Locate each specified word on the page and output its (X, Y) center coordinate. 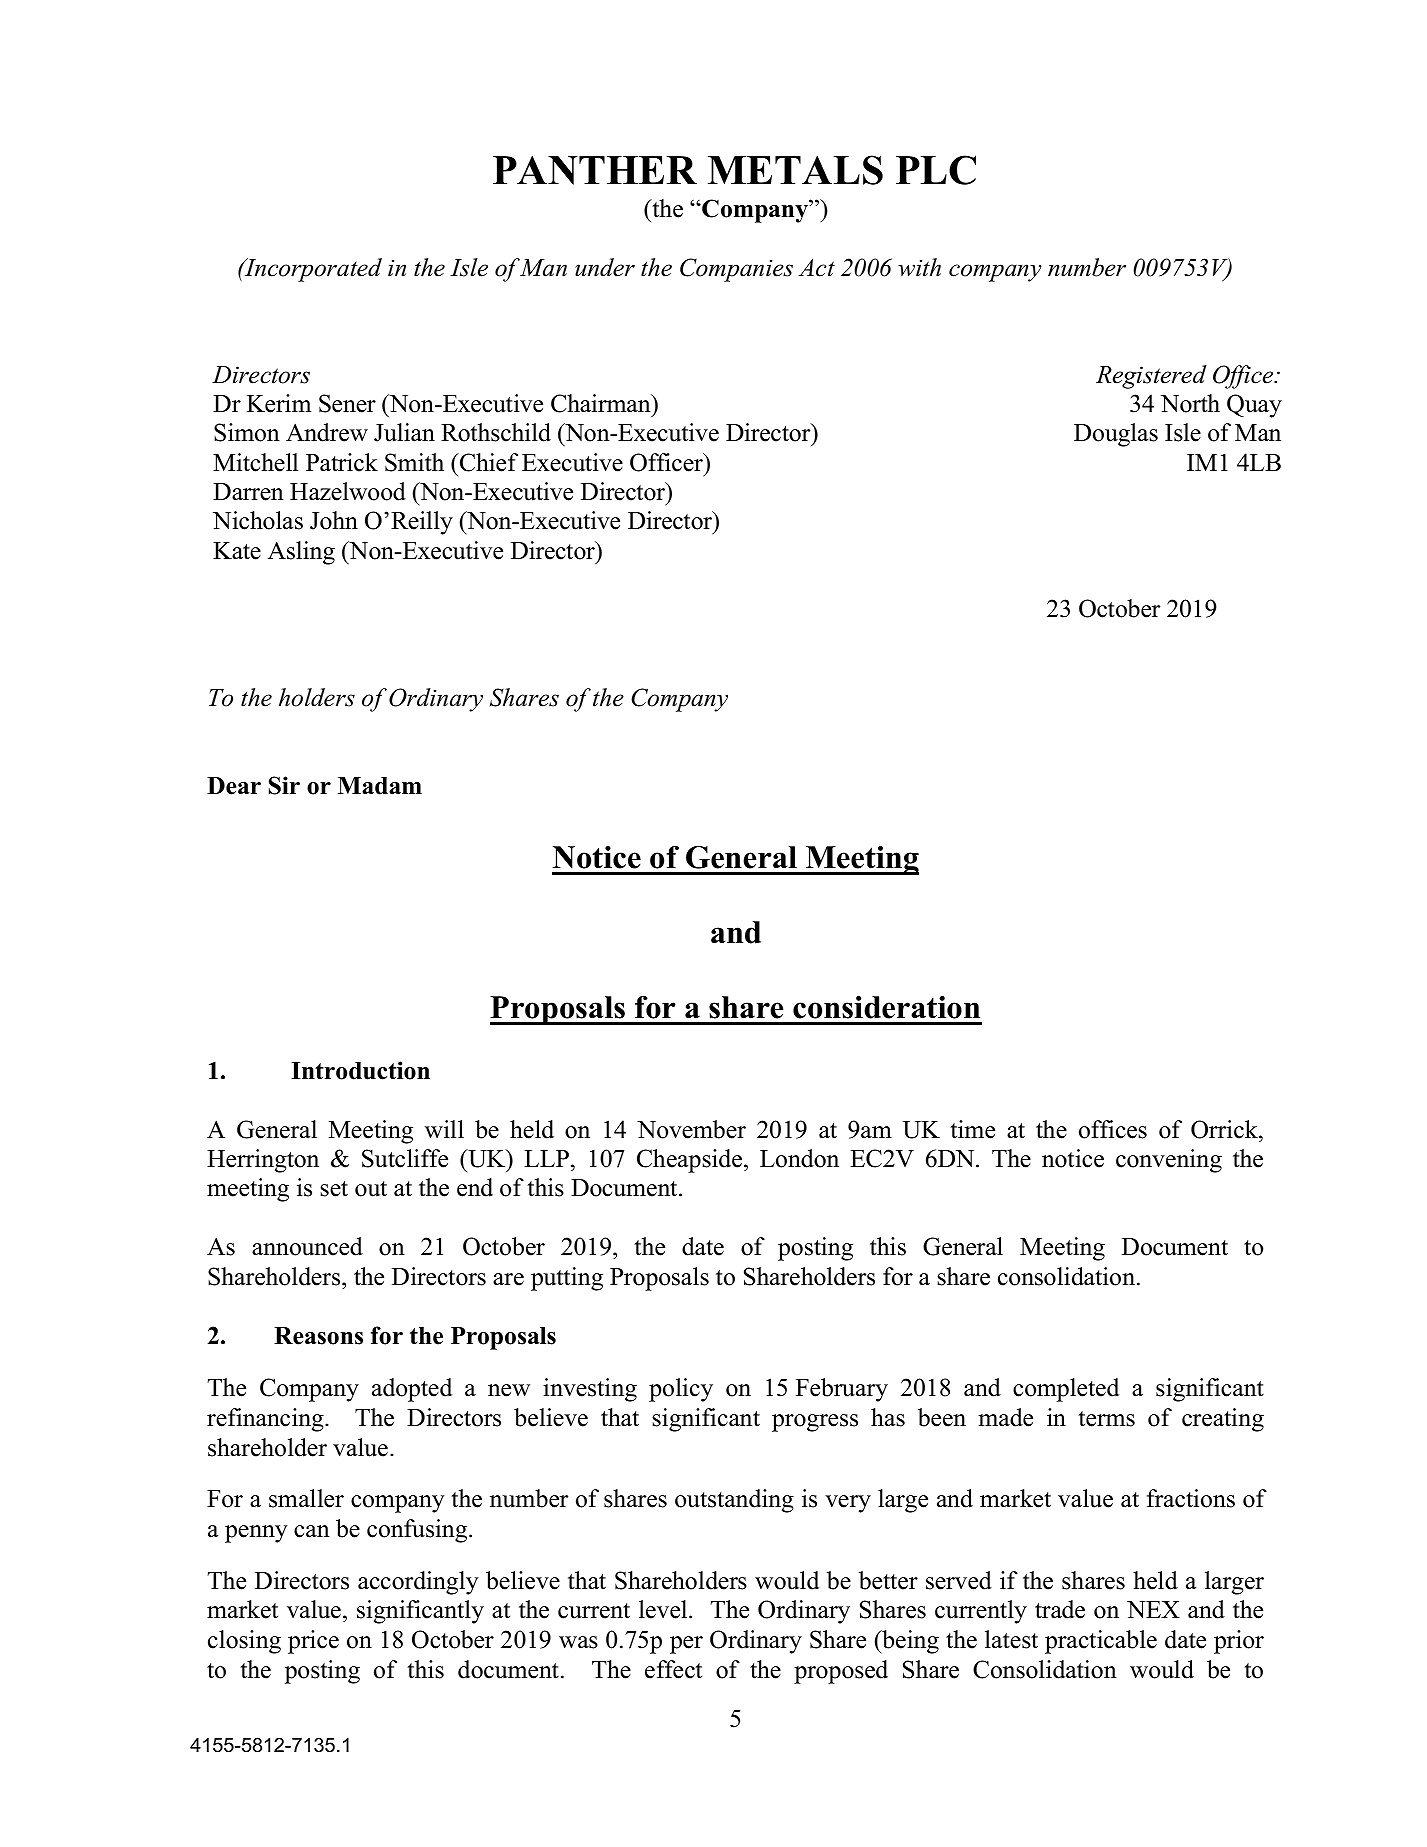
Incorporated (312, 270)
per (686, 1645)
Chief (488, 462)
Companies (736, 270)
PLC (936, 170)
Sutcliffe (405, 1158)
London (799, 1158)
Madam (380, 786)
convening (1169, 1161)
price (313, 1642)
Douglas (1116, 435)
